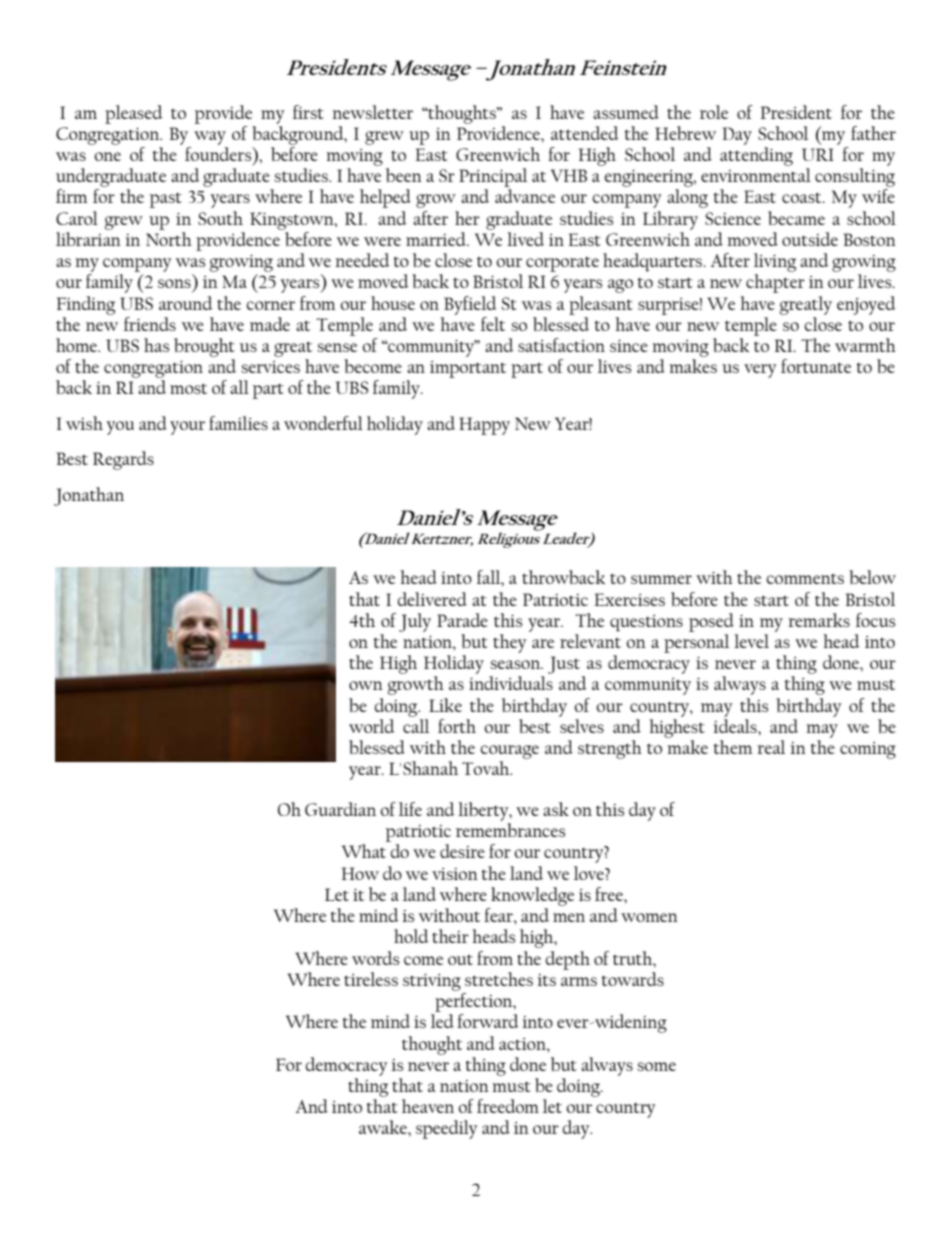 Image resolution: width=952 pixels, height=1233 pixels. Describe the element at coordinates (134, 114) in the screenshot. I see `pleased` at that location.
